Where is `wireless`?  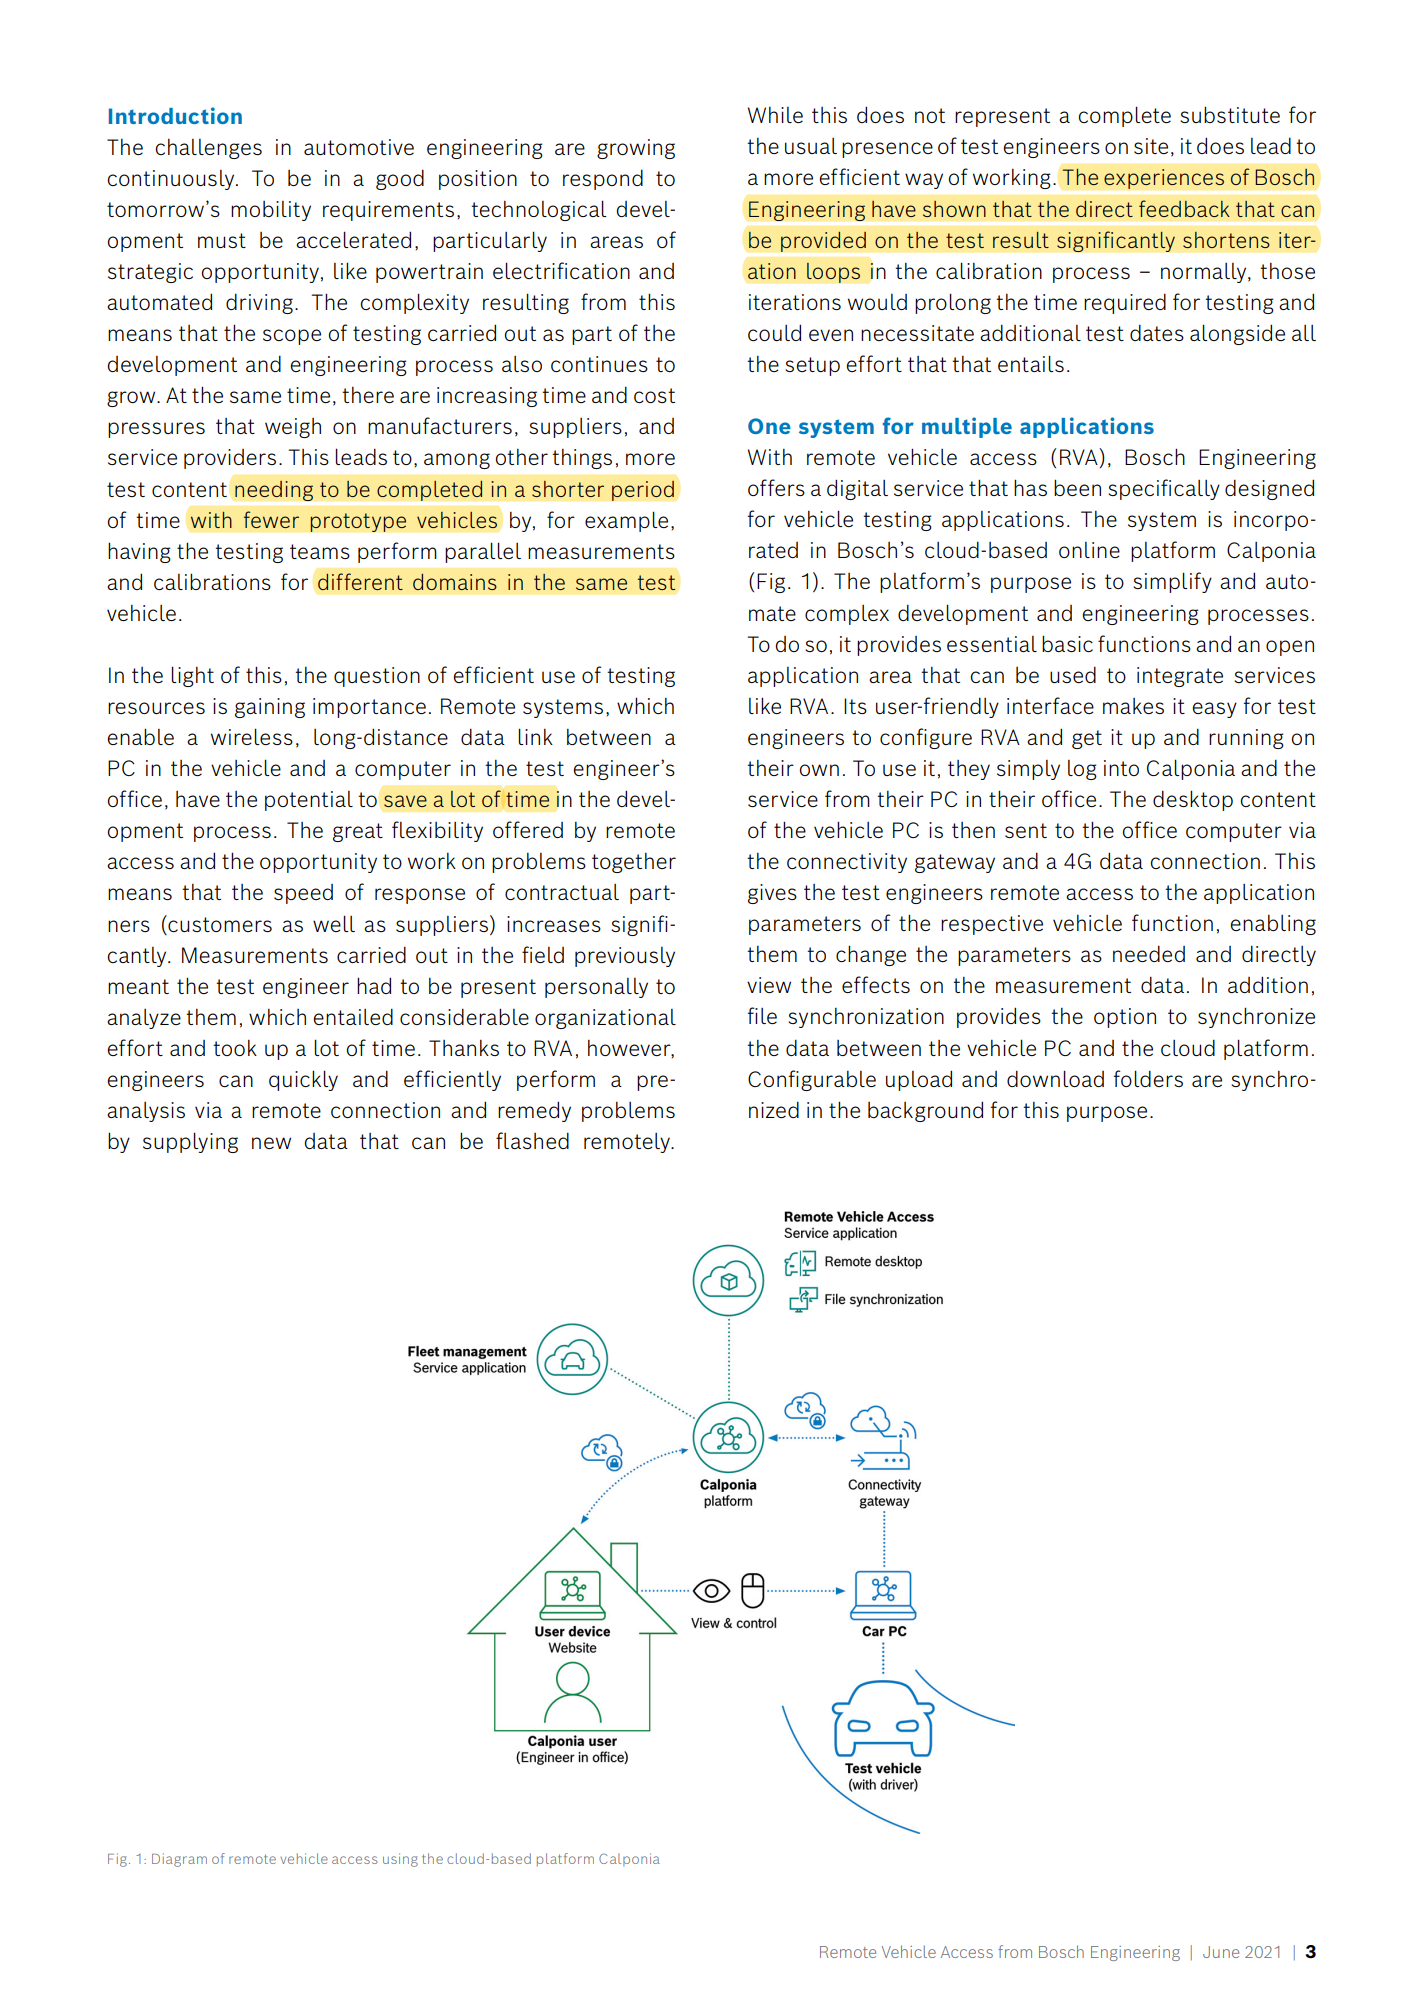 wireless is located at coordinates (252, 736).
